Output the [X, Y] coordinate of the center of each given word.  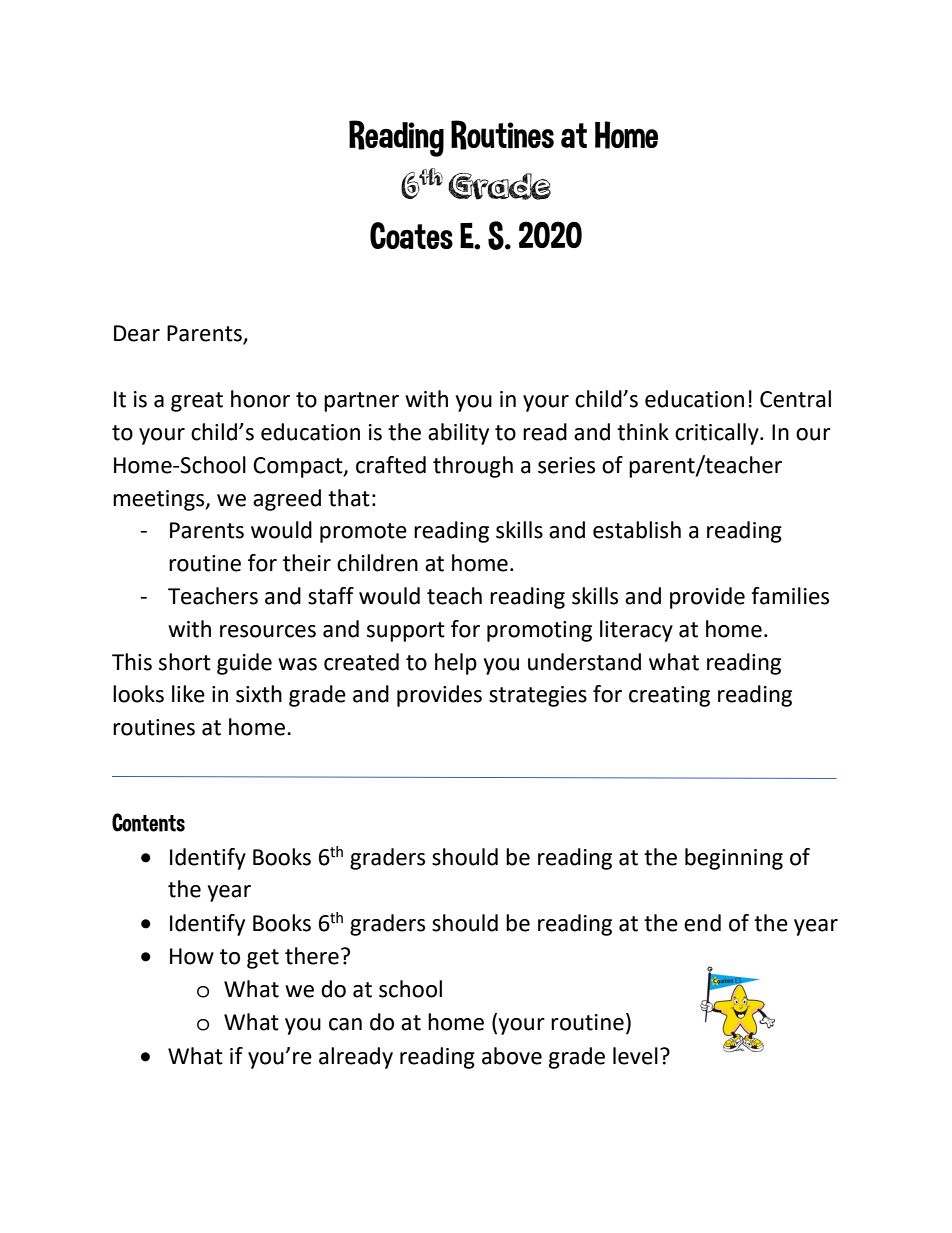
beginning [734, 859]
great [197, 402]
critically [718, 434]
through [473, 467]
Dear [137, 333]
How [192, 956]
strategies [538, 696]
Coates [411, 235]
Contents [148, 822]
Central [795, 399]
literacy [636, 631]
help [456, 664]
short [185, 662]
